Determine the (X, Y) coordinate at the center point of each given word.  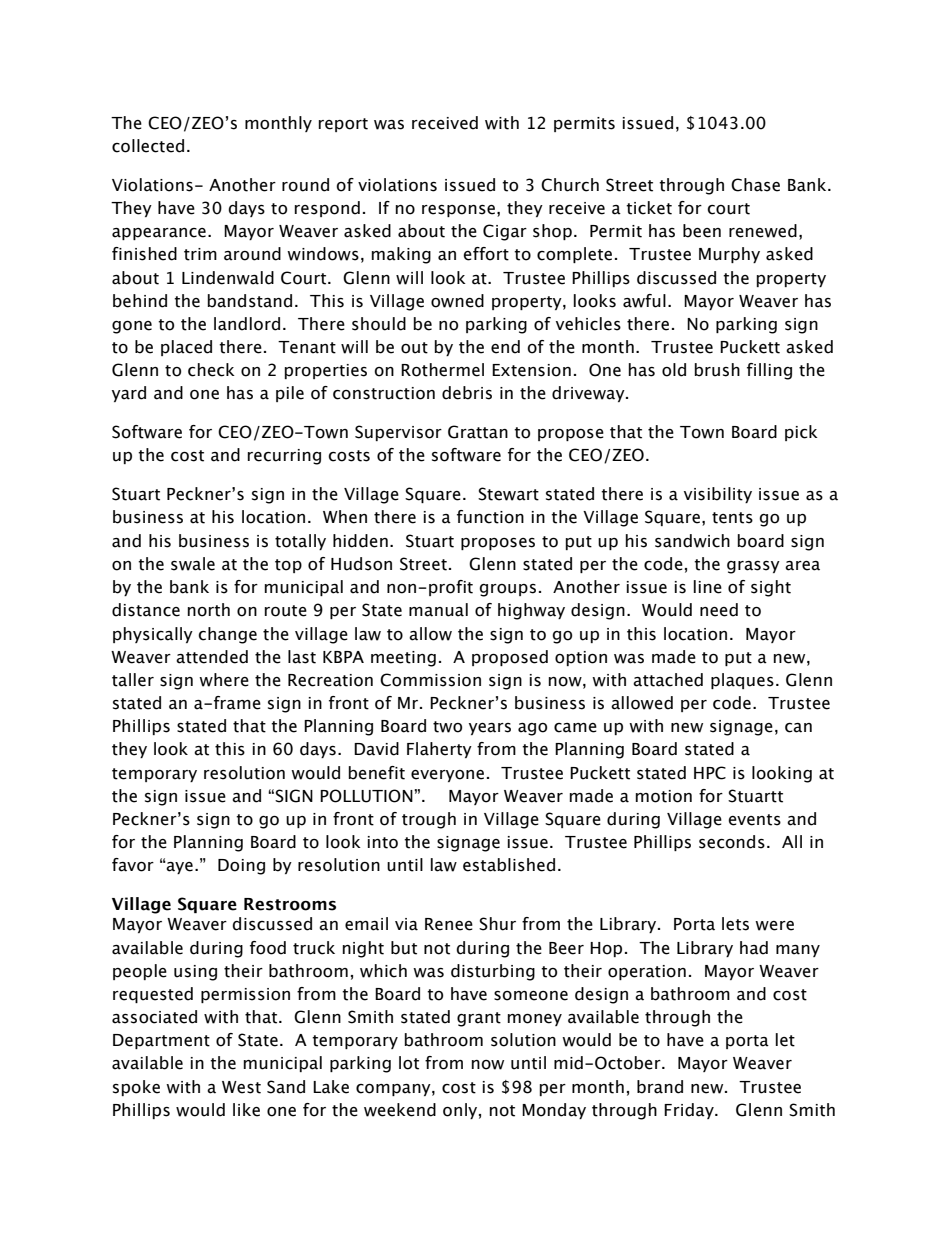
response (458, 211)
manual (438, 610)
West (241, 1087)
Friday (690, 1111)
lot (409, 1063)
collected (148, 146)
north (209, 610)
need (719, 610)
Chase (755, 185)
